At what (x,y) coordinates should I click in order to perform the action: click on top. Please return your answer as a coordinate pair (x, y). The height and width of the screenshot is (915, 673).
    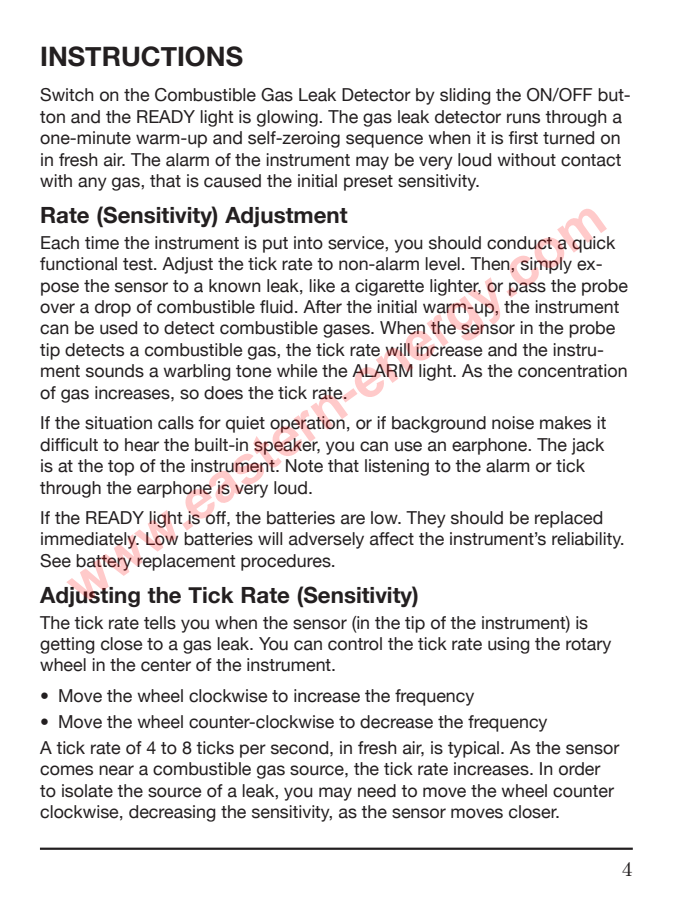
    Looking at the image, I should click on (121, 468).
